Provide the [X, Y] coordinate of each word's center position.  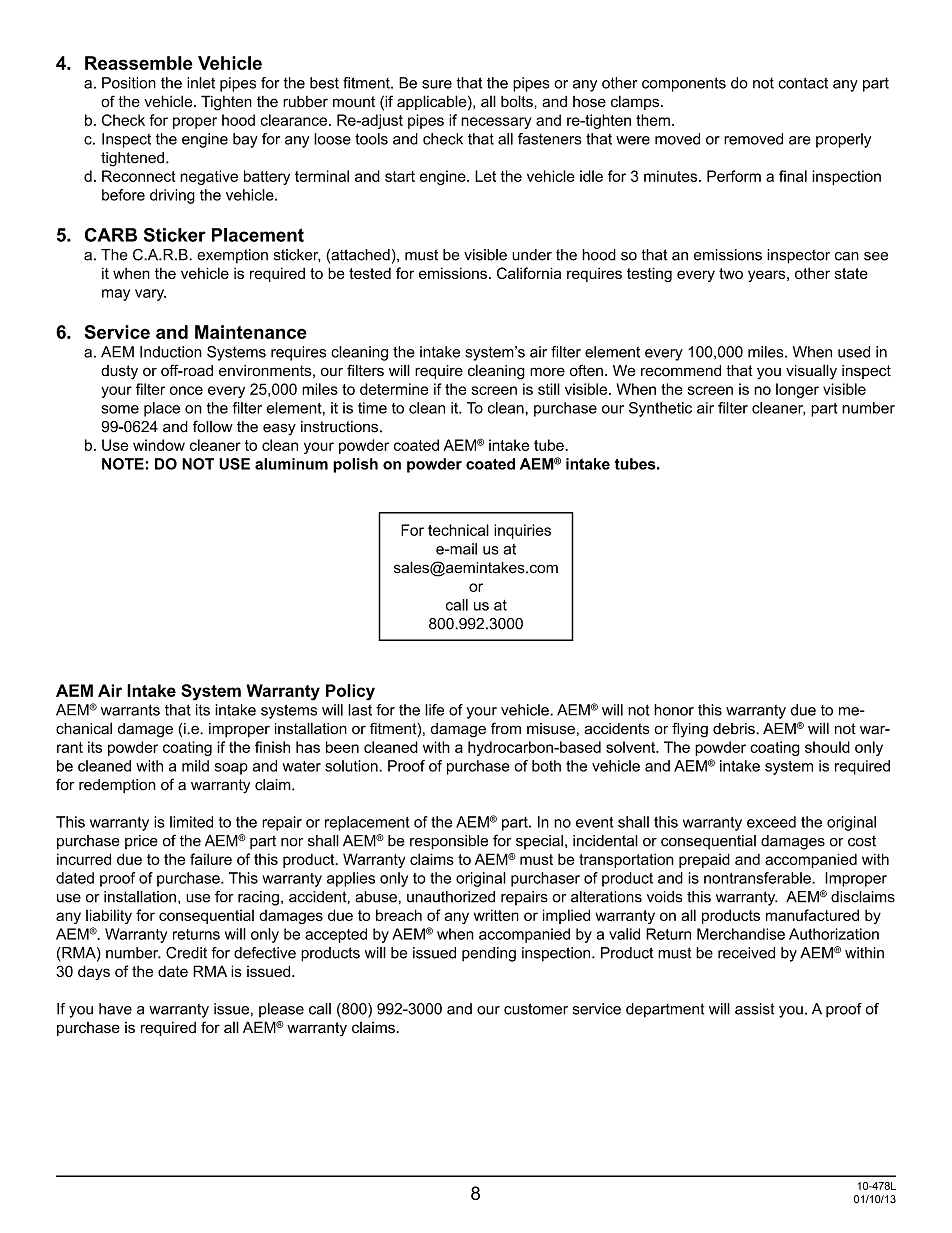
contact [803, 83]
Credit [186, 953]
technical [458, 530]
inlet [201, 83]
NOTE [124, 464]
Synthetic [660, 409]
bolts [518, 101]
